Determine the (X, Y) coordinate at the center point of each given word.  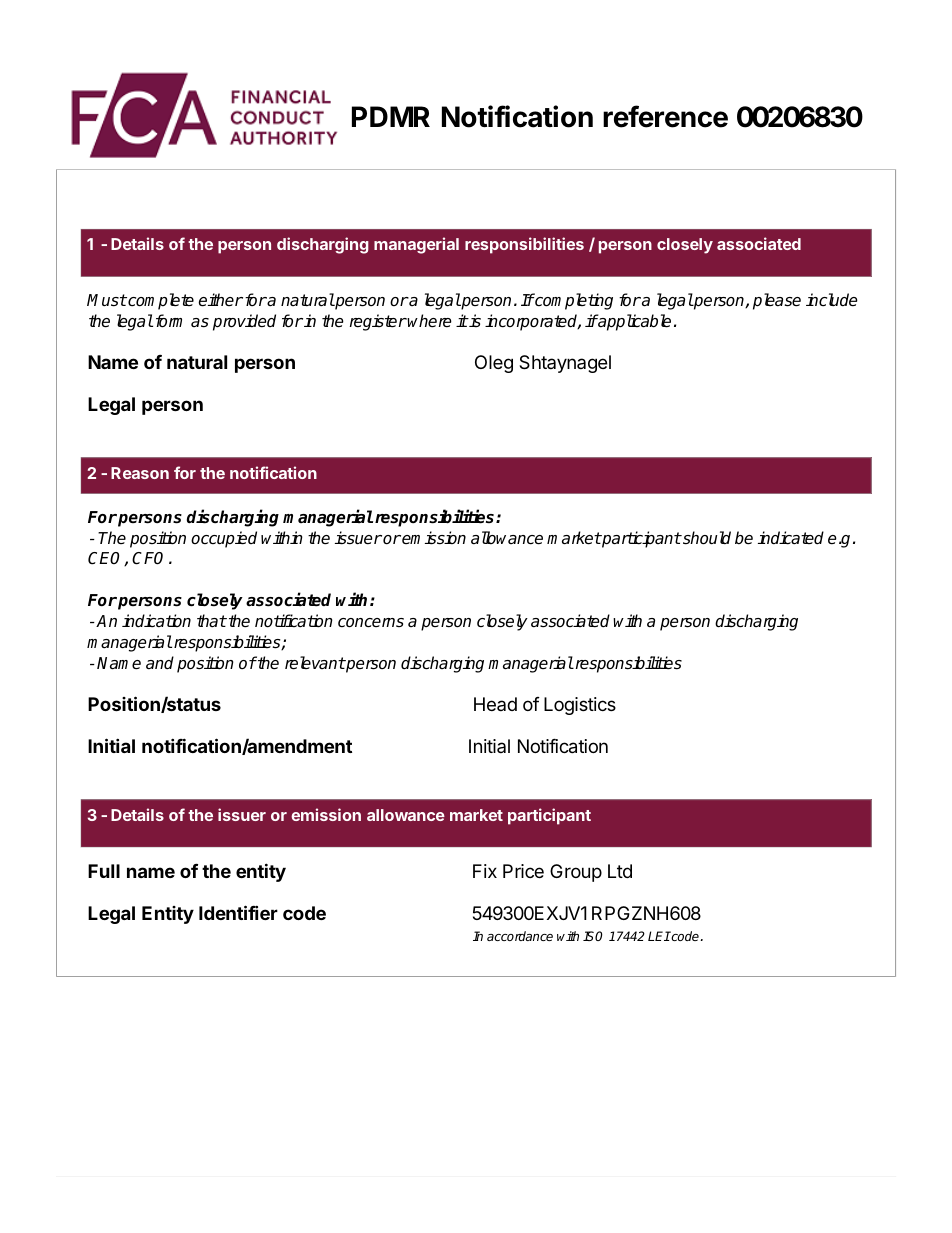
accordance (520, 936)
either (221, 300)
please (777, 301)
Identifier (238, 912)
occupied (224, 539)
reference (665, 116)
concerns (371, 623)
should (706, 538)
